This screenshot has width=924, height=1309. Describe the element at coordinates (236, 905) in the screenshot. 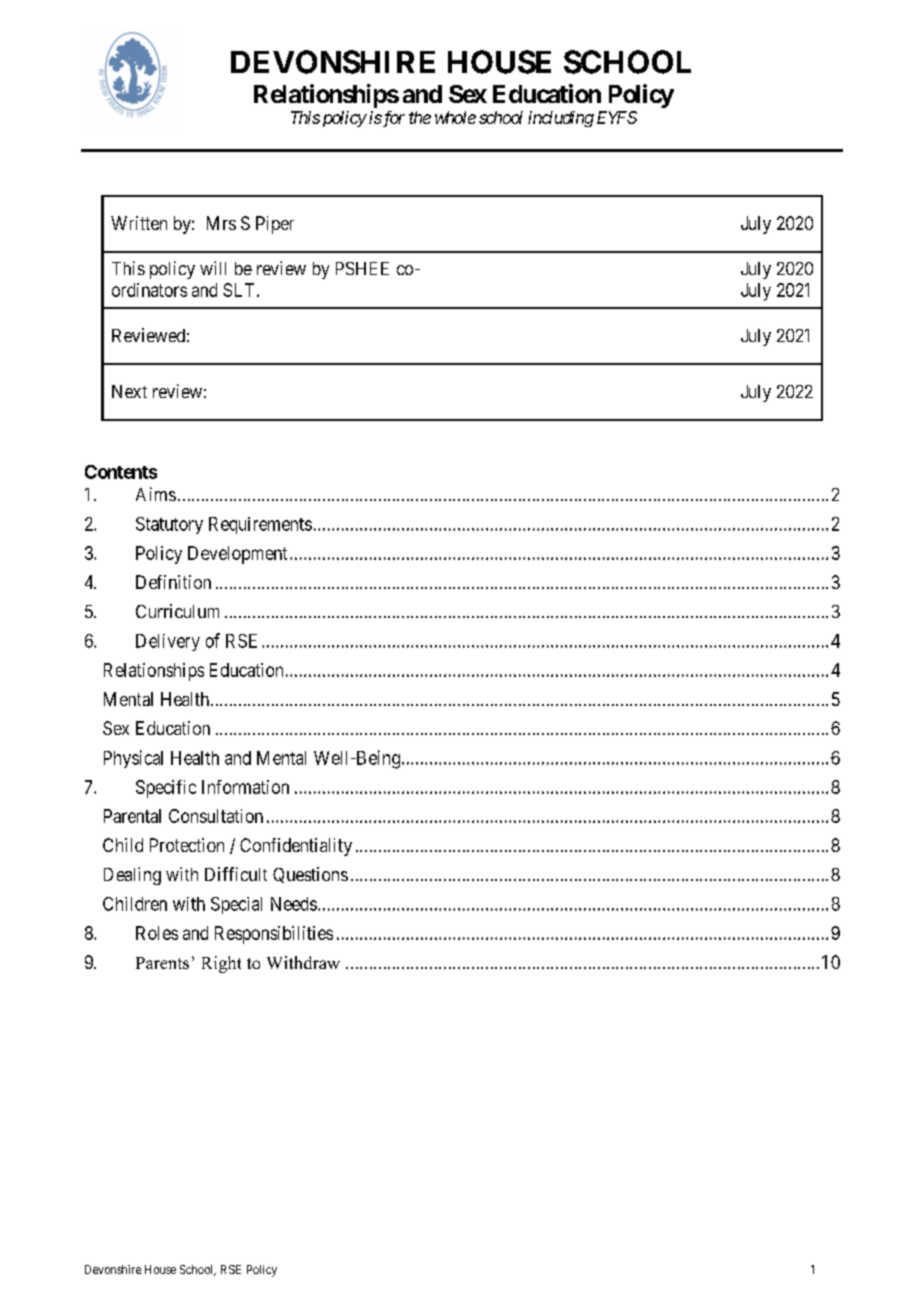

I see `Special` at that location.
